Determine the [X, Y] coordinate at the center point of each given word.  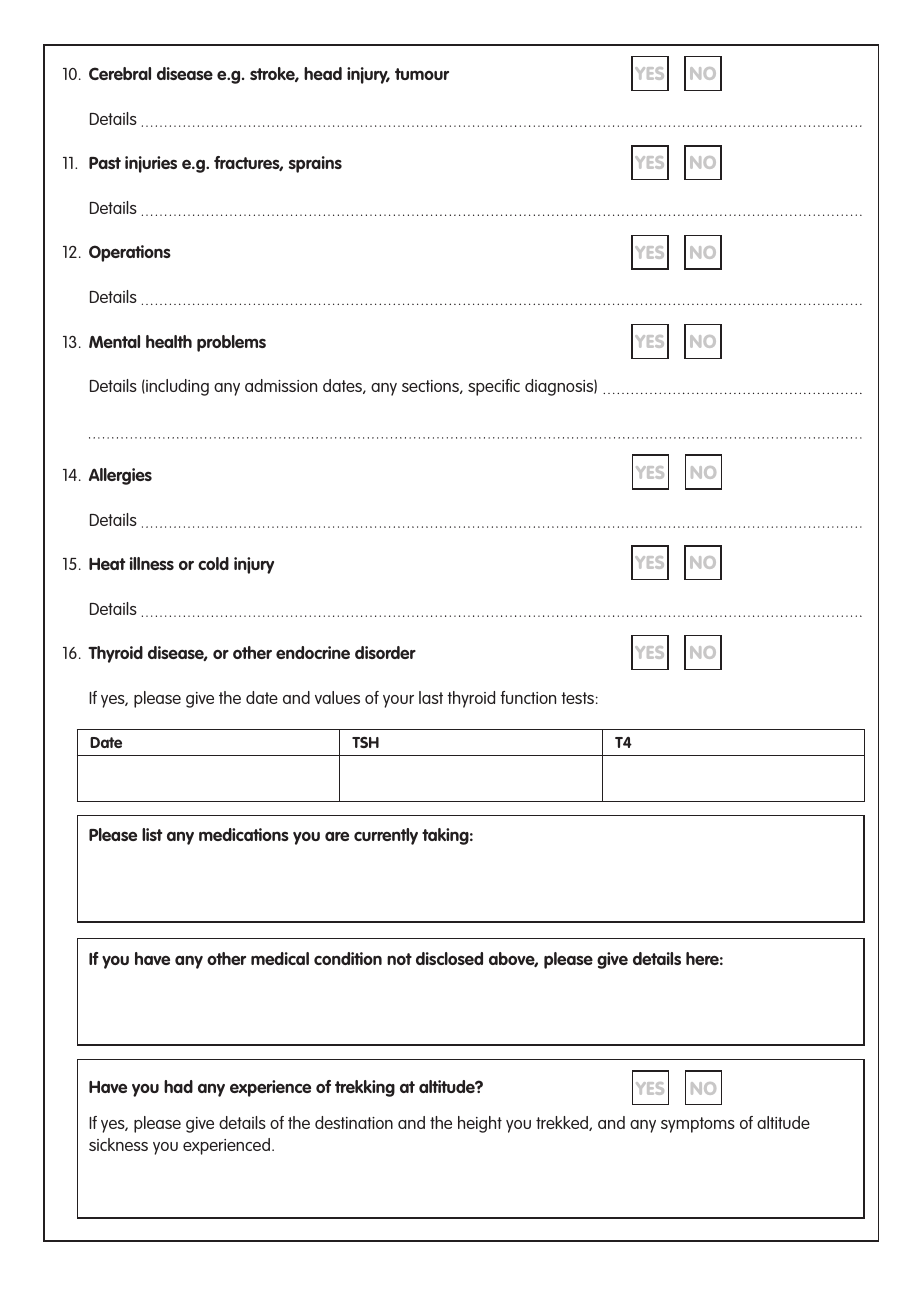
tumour [422, 74]
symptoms [698, 1125]
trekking [365, 1088]
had [178, 1086]
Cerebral [120, 73]
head [323, 73]
